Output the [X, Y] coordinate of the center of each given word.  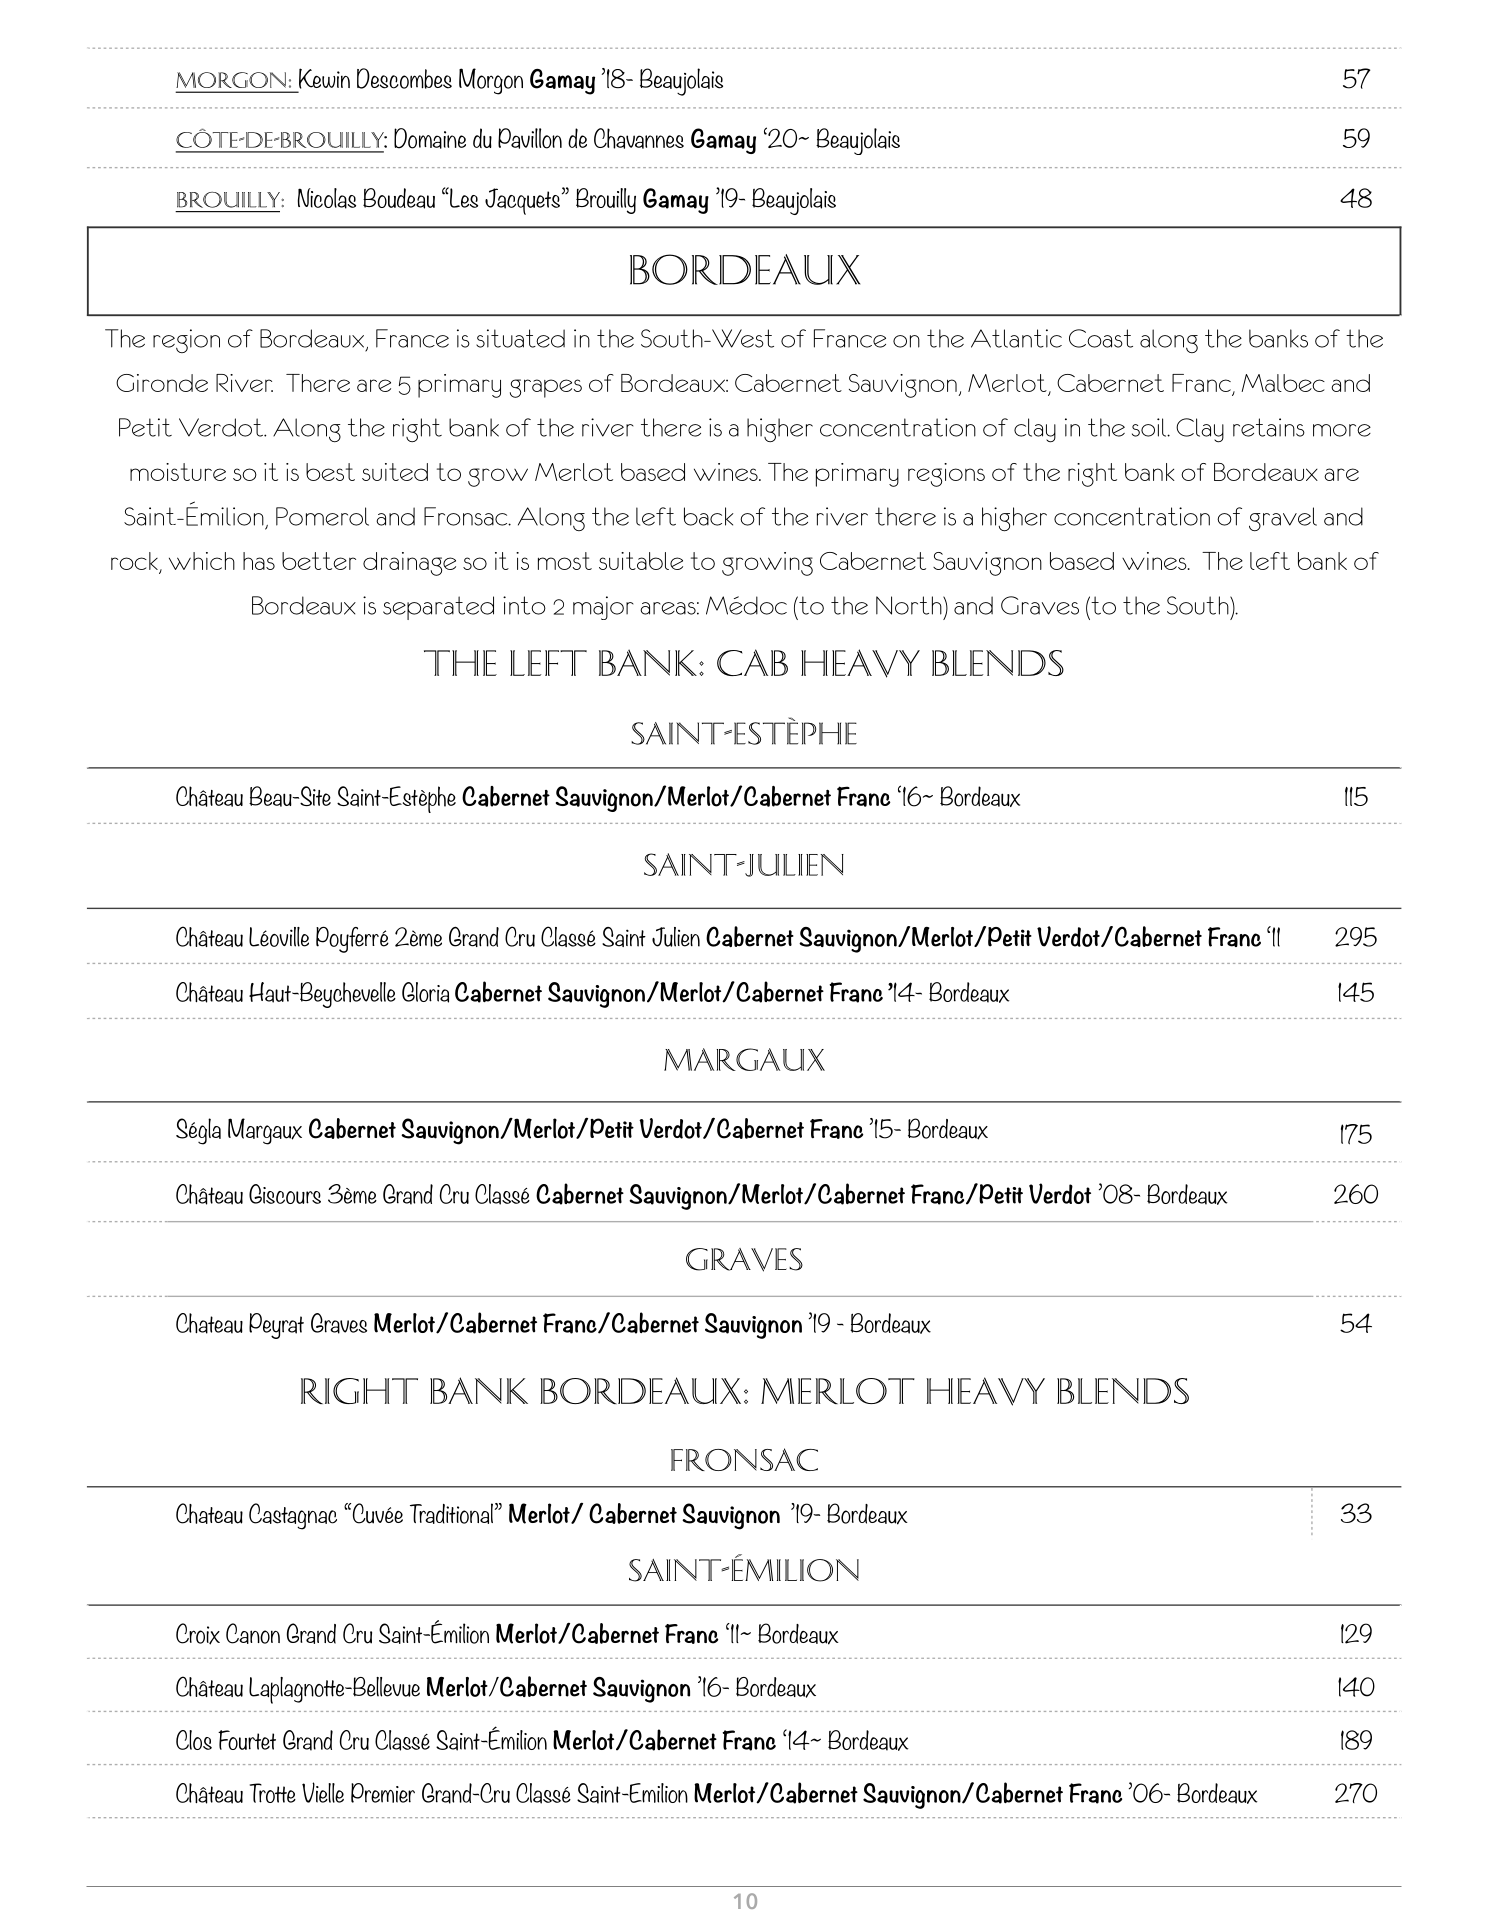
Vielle [323, 1792]
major [603, 608]
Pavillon [530, 138]
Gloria [425, 992]
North [910, 605]
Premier [383, 1793]
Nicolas [327, 198]
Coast [1101, 338]
